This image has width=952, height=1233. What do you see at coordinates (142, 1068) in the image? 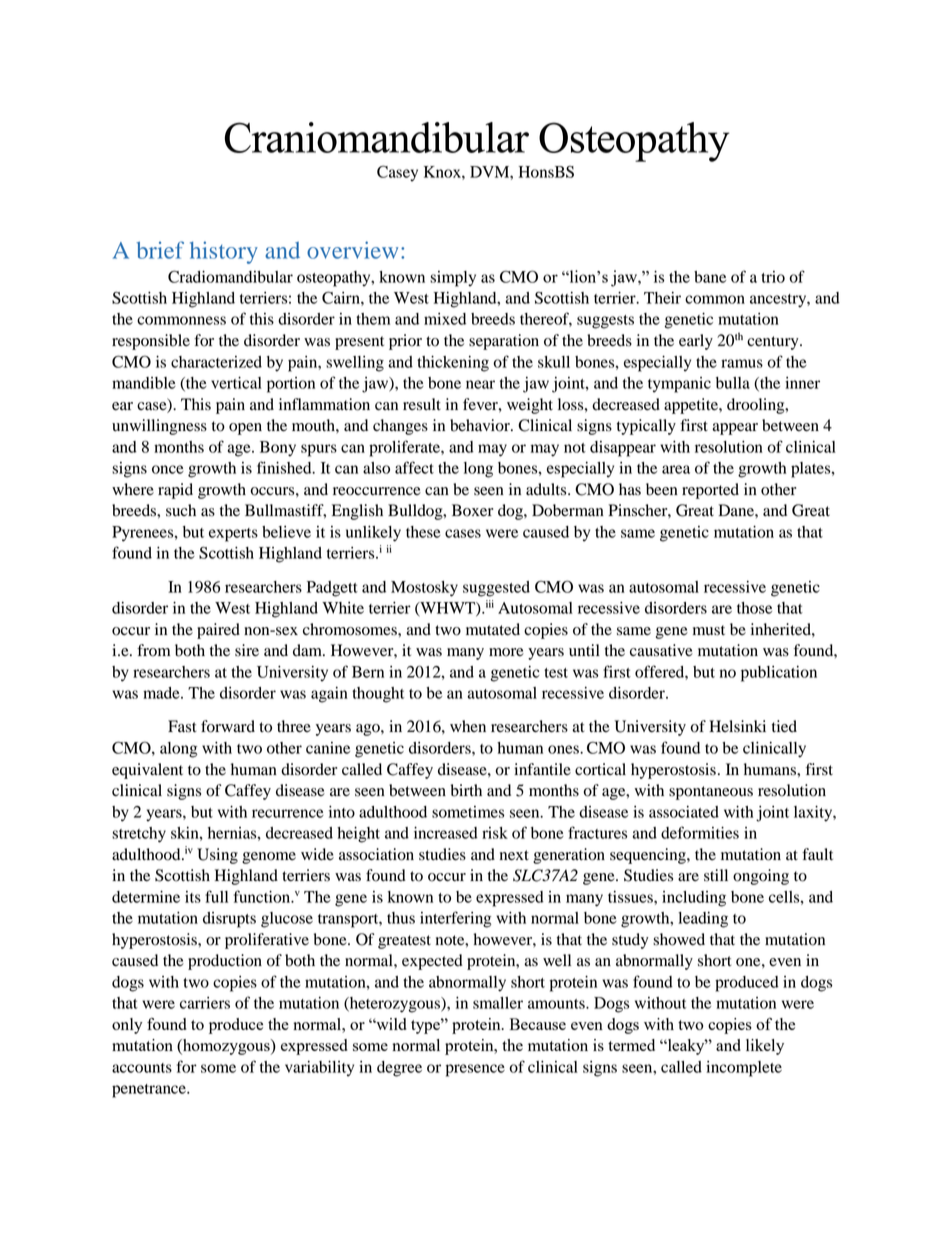
I see `accounts` at bounding box center [142, 1068].
